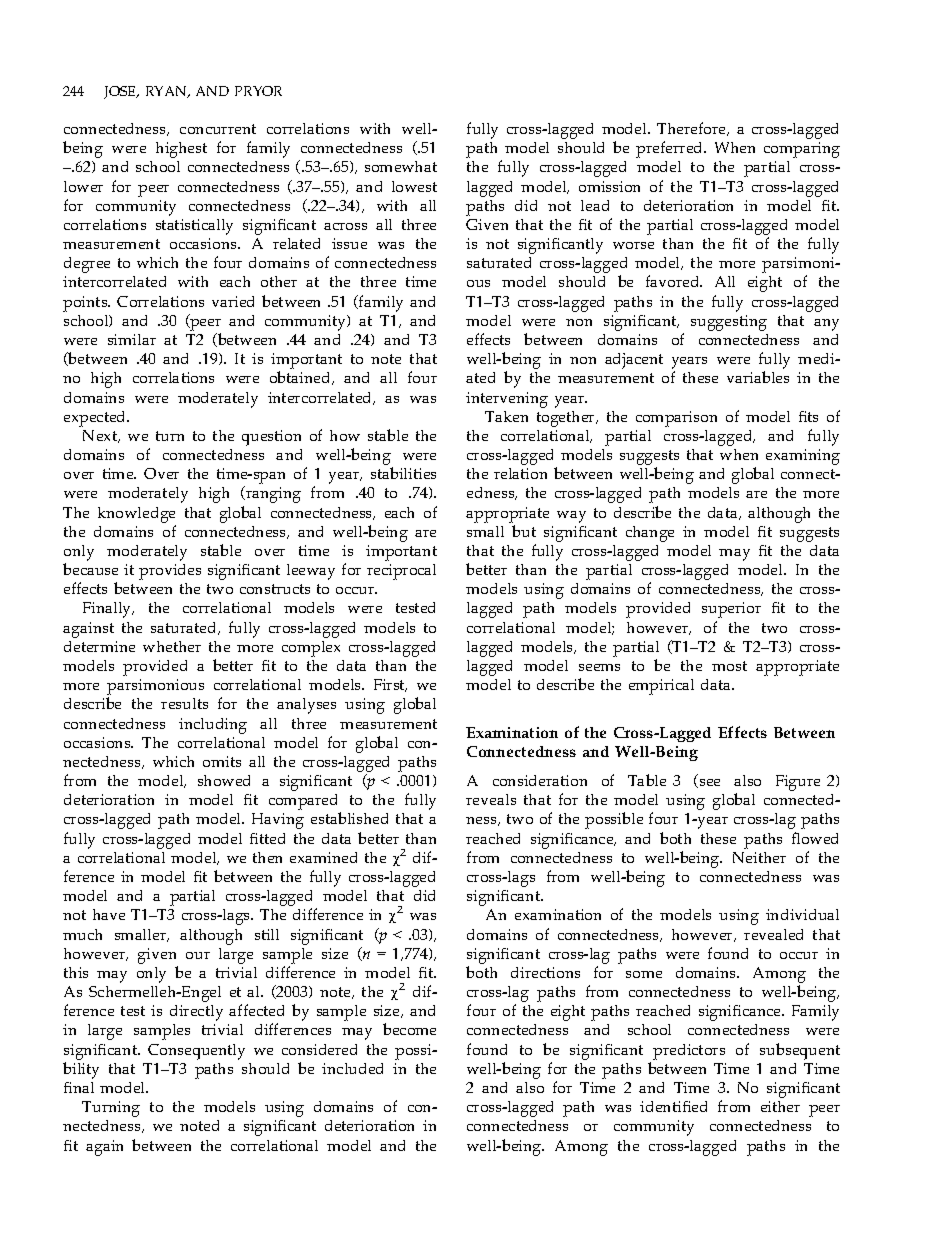  What do you see at coordinates (401, 572) in the screenshot?
I see `reciprocal` at bounding box center [401, 572].
